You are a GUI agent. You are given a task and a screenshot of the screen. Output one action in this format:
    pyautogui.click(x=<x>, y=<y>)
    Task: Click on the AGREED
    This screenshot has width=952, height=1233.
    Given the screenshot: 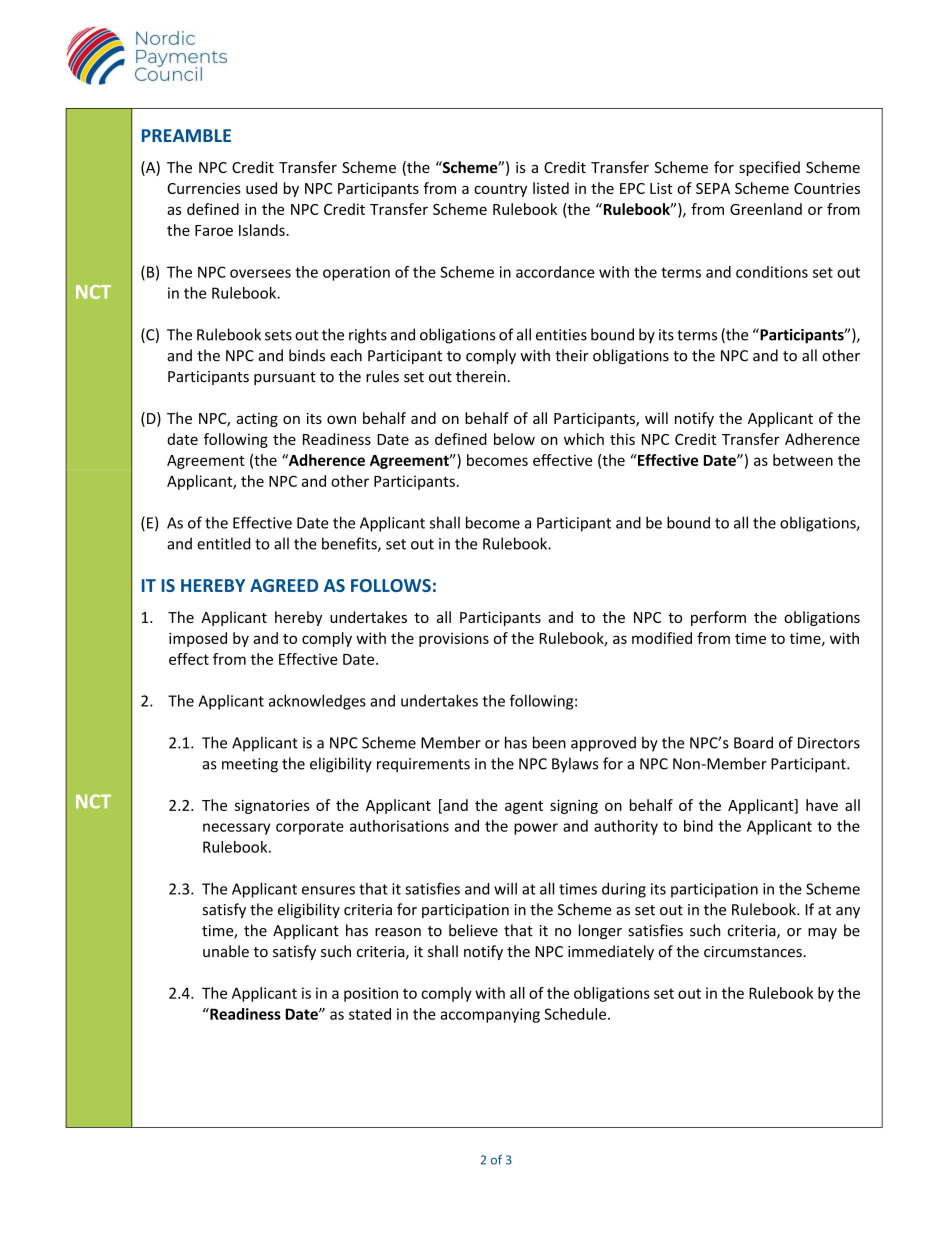 What is the action you would take?
    pyautogui.click(x=284, y=585)
